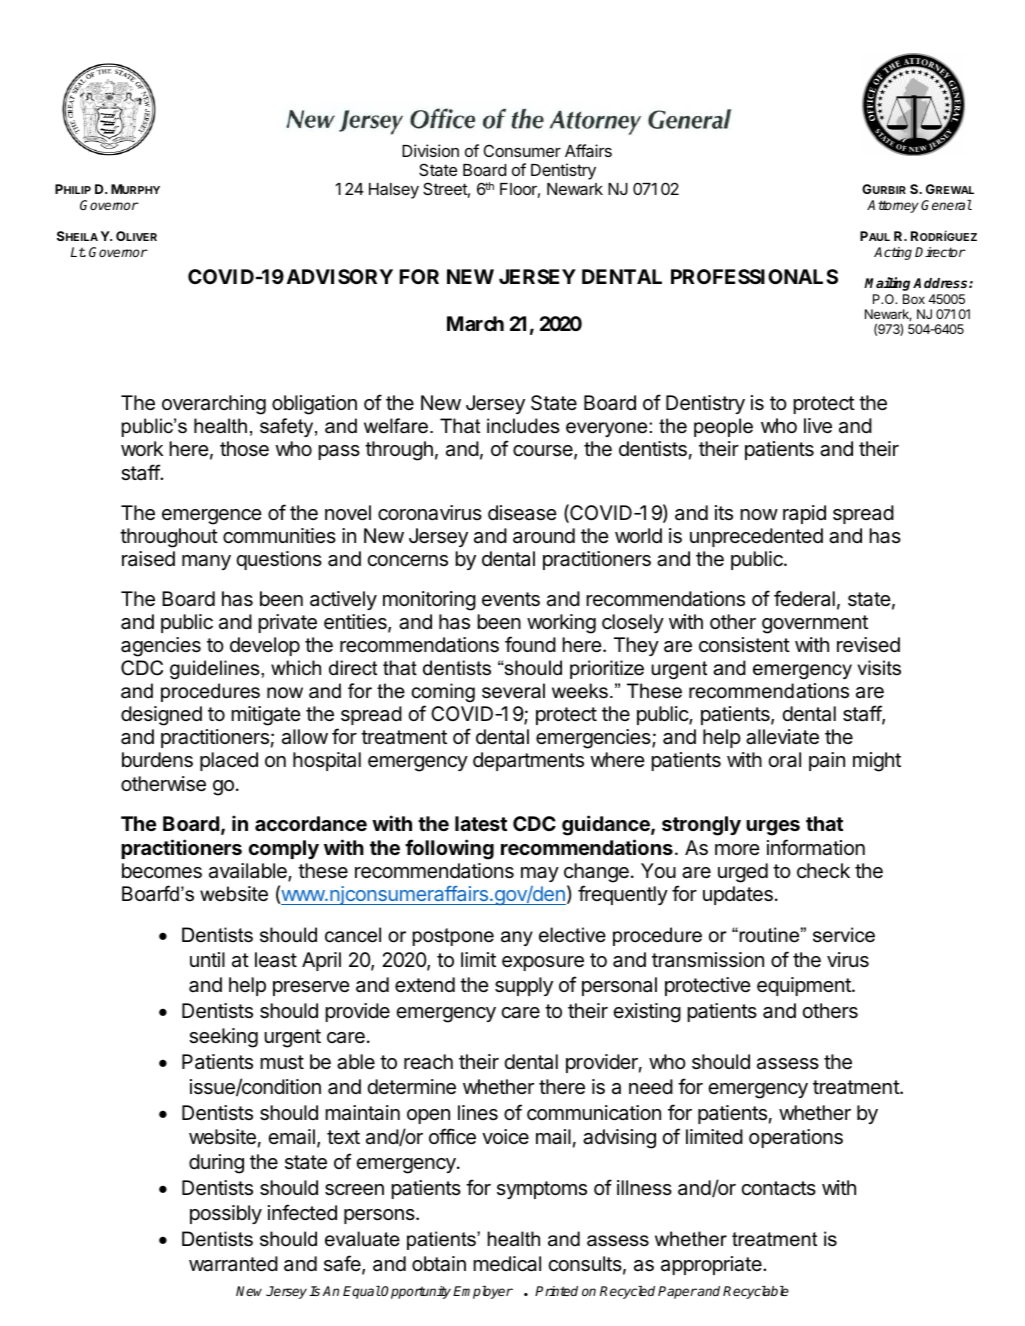 This screenshot has height=1326, width=1025. I want to click on least, so click(276, 960).
